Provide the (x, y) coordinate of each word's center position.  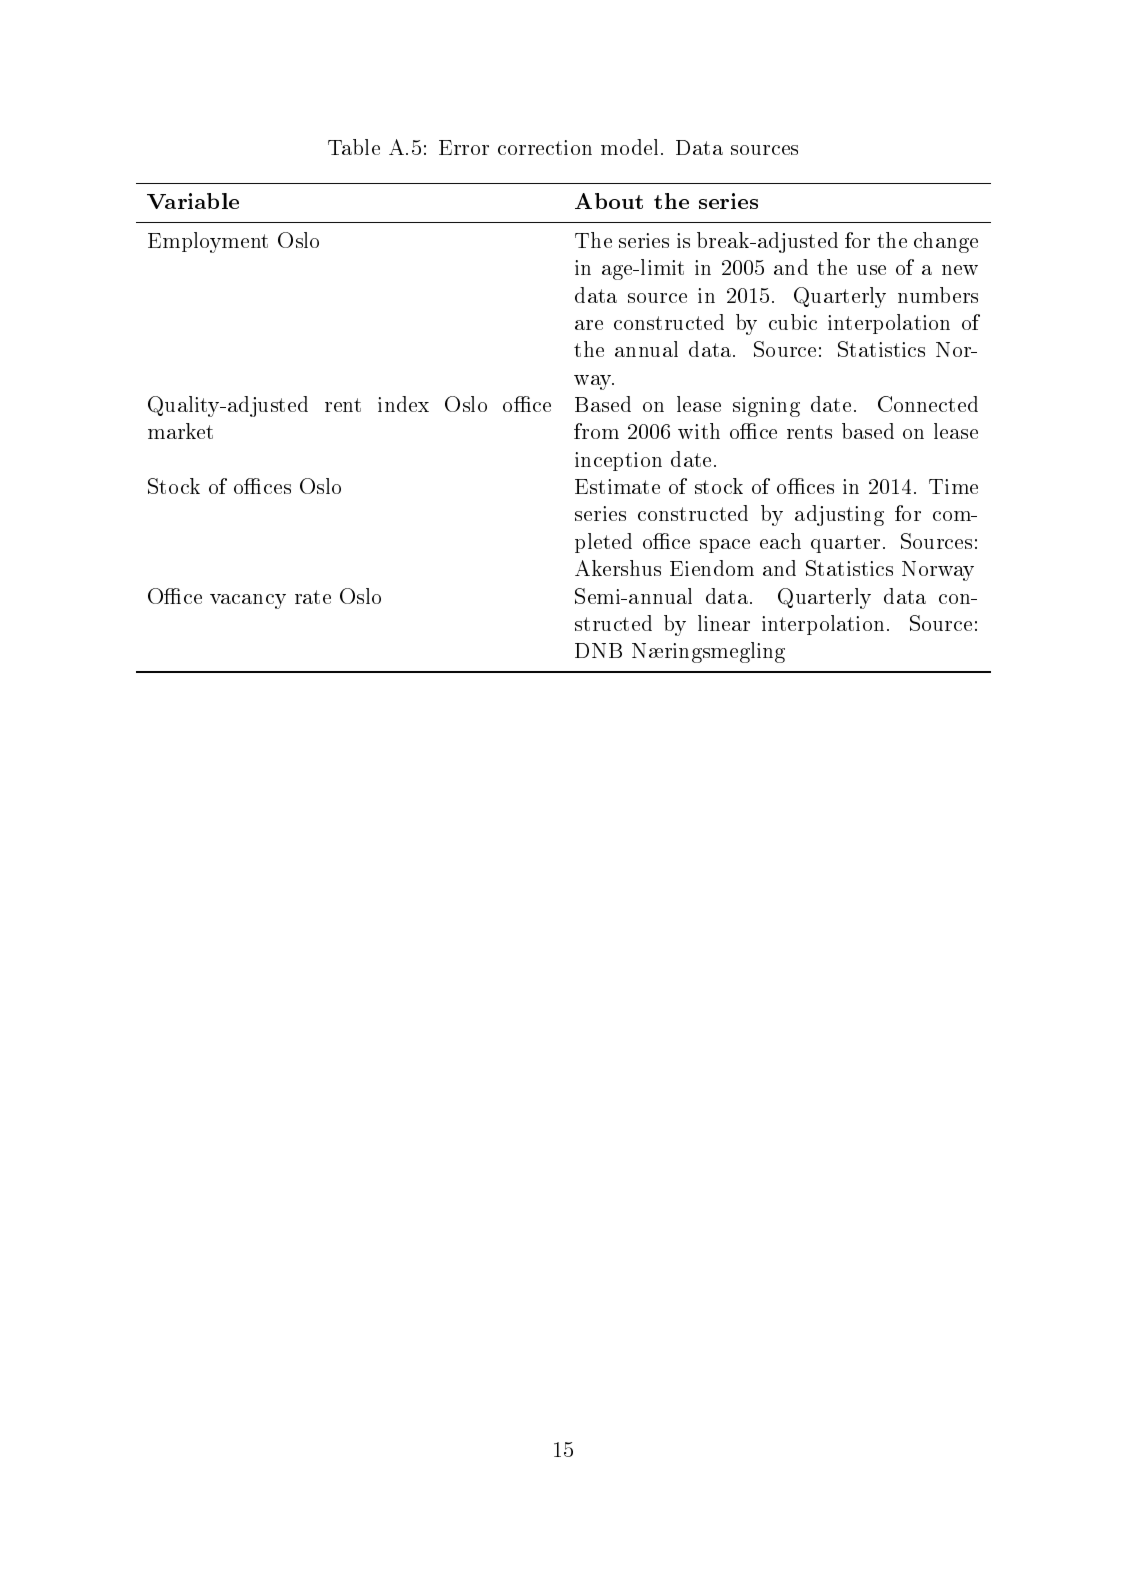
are (589, 325)
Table (354, 147)
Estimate (617, 486)
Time (953, 486)
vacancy (248, 601)
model (629, 147)
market (180, 431)
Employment (208, 242)
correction (545, 147)
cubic (793, 322)
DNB (598, 650)
